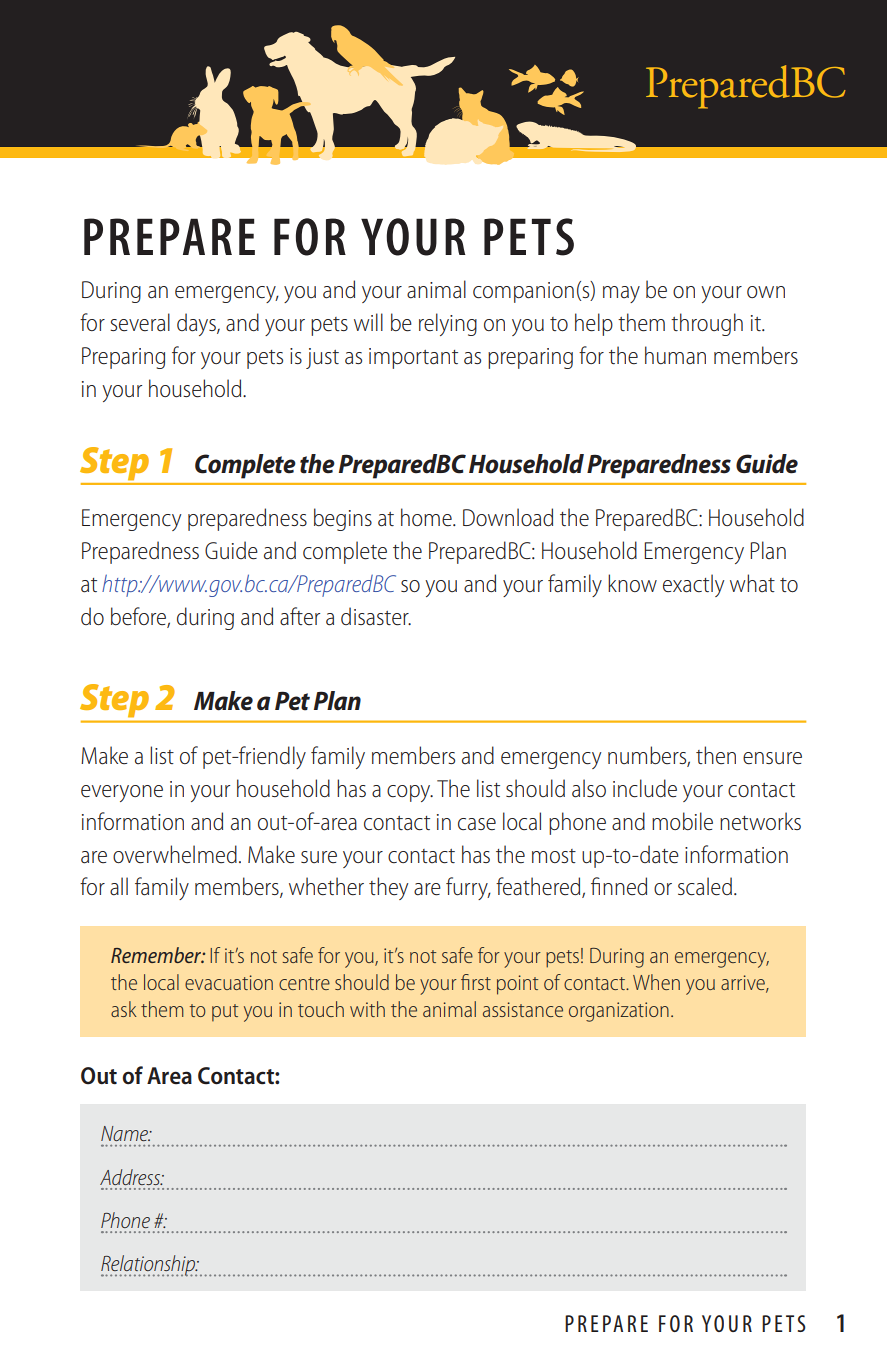  Describe the element at coordinates (448, 324) in the screenshot. I see `relying` at that location.
